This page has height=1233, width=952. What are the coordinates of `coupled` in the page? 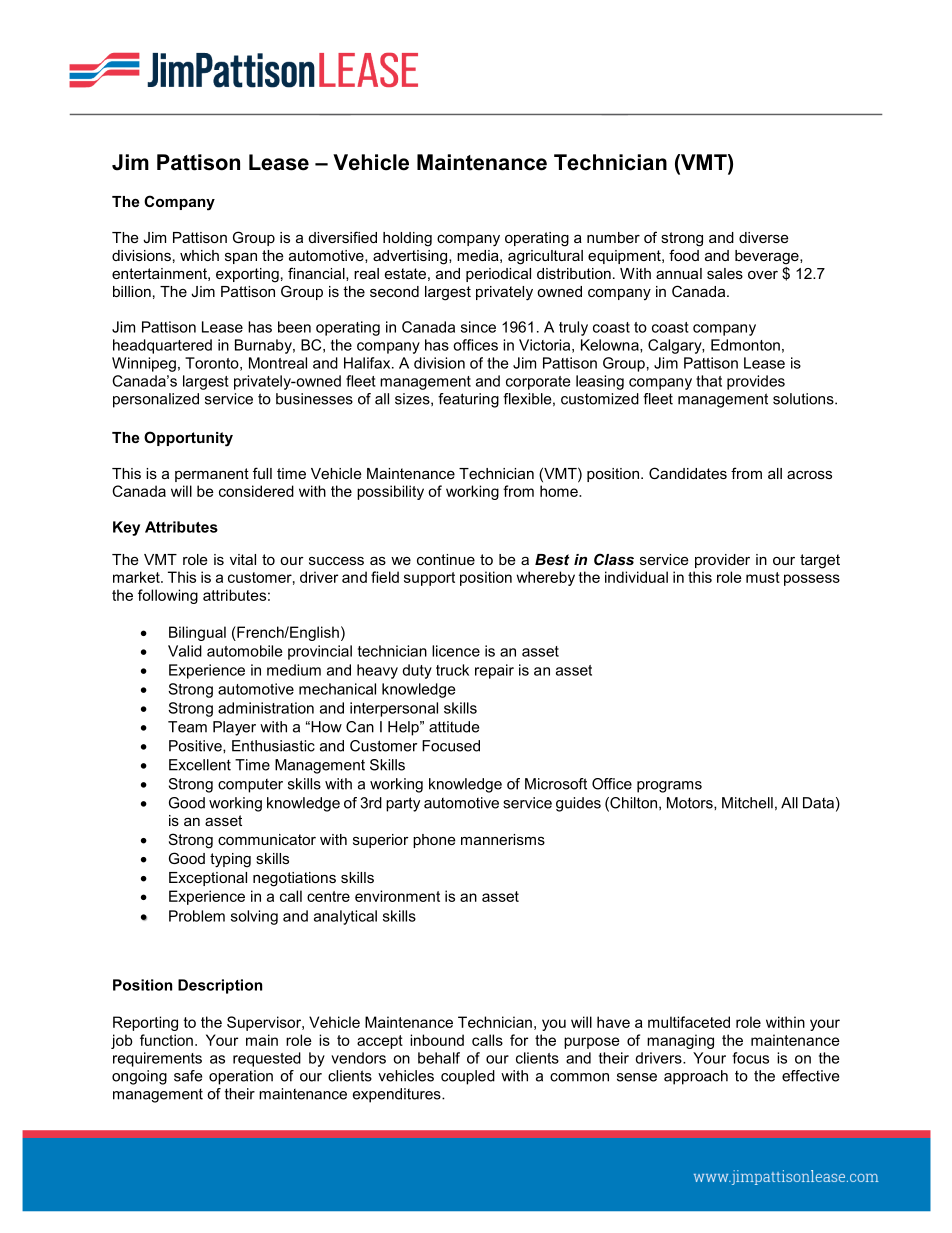 It's located at (468, 1077).
